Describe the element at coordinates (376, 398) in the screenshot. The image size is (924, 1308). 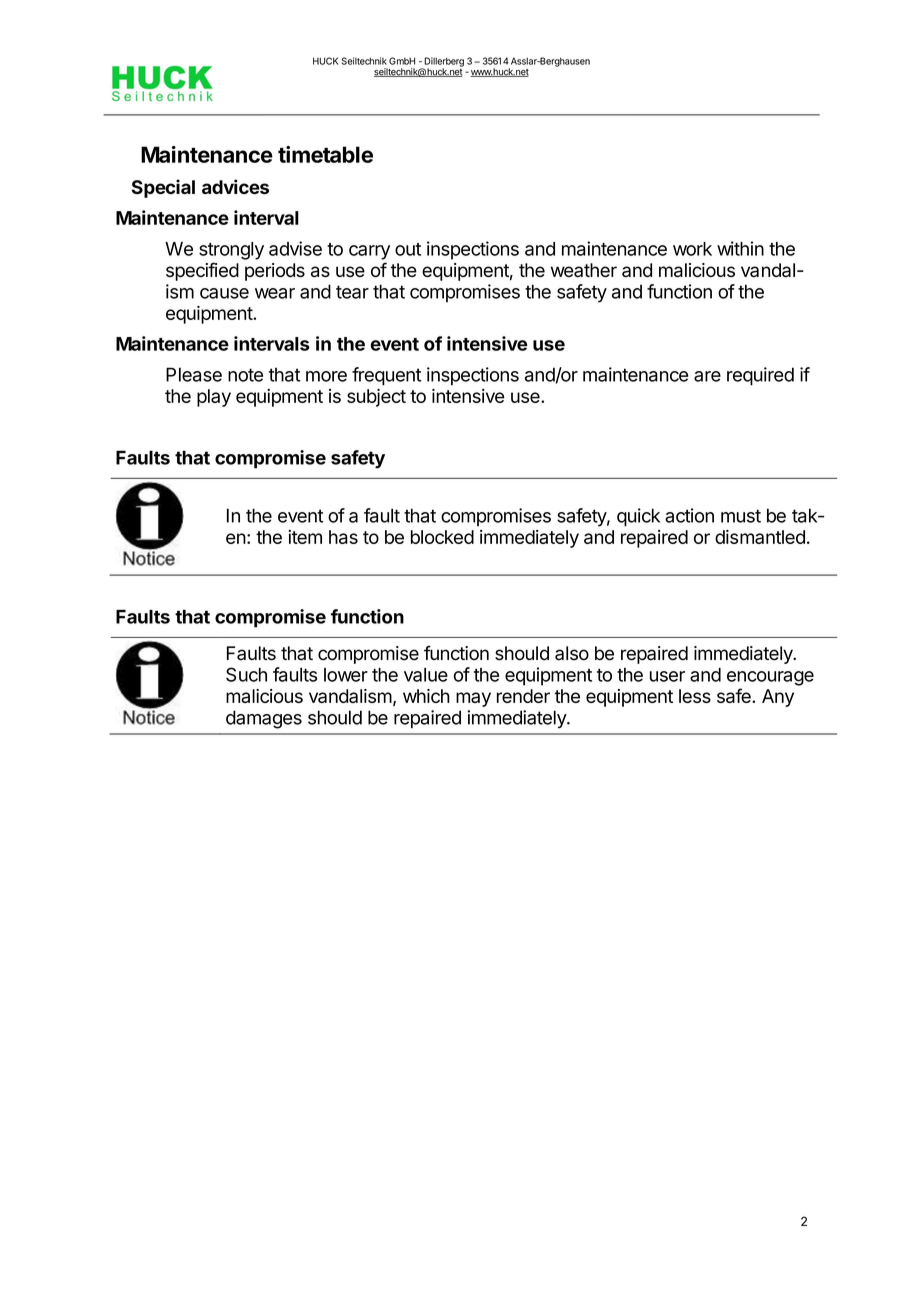
I see `subject` at that location.
